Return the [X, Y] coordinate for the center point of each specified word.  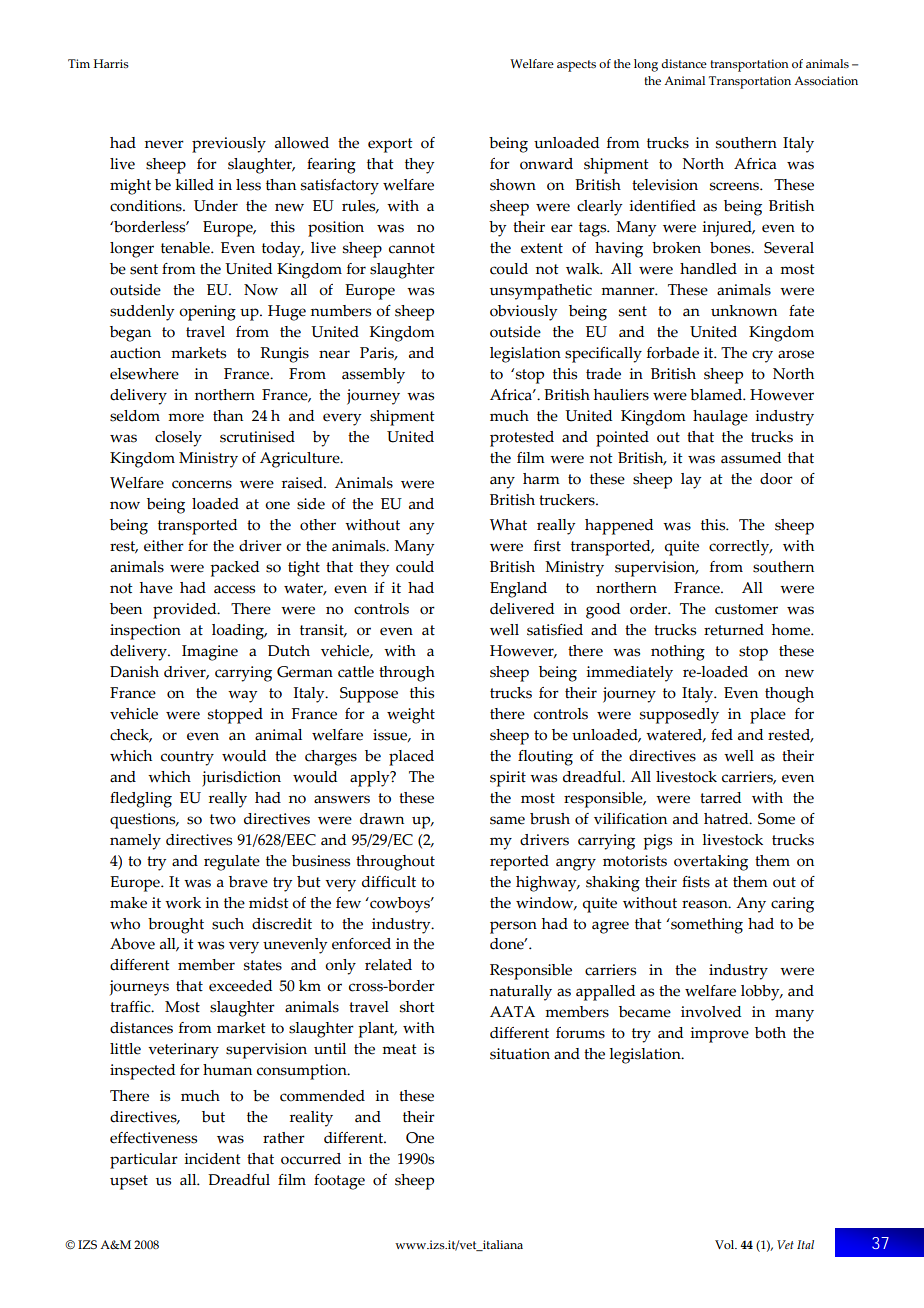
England [518, 590]
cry [762, 356]
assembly [373, 376]
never [164, 144]
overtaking [711, 863]
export [390, 145]
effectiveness [153, 1138]
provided [186, 611]
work [183, 903]
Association [826, 81]
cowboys [400, 905]
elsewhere [144, 374]
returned [734, 630]
